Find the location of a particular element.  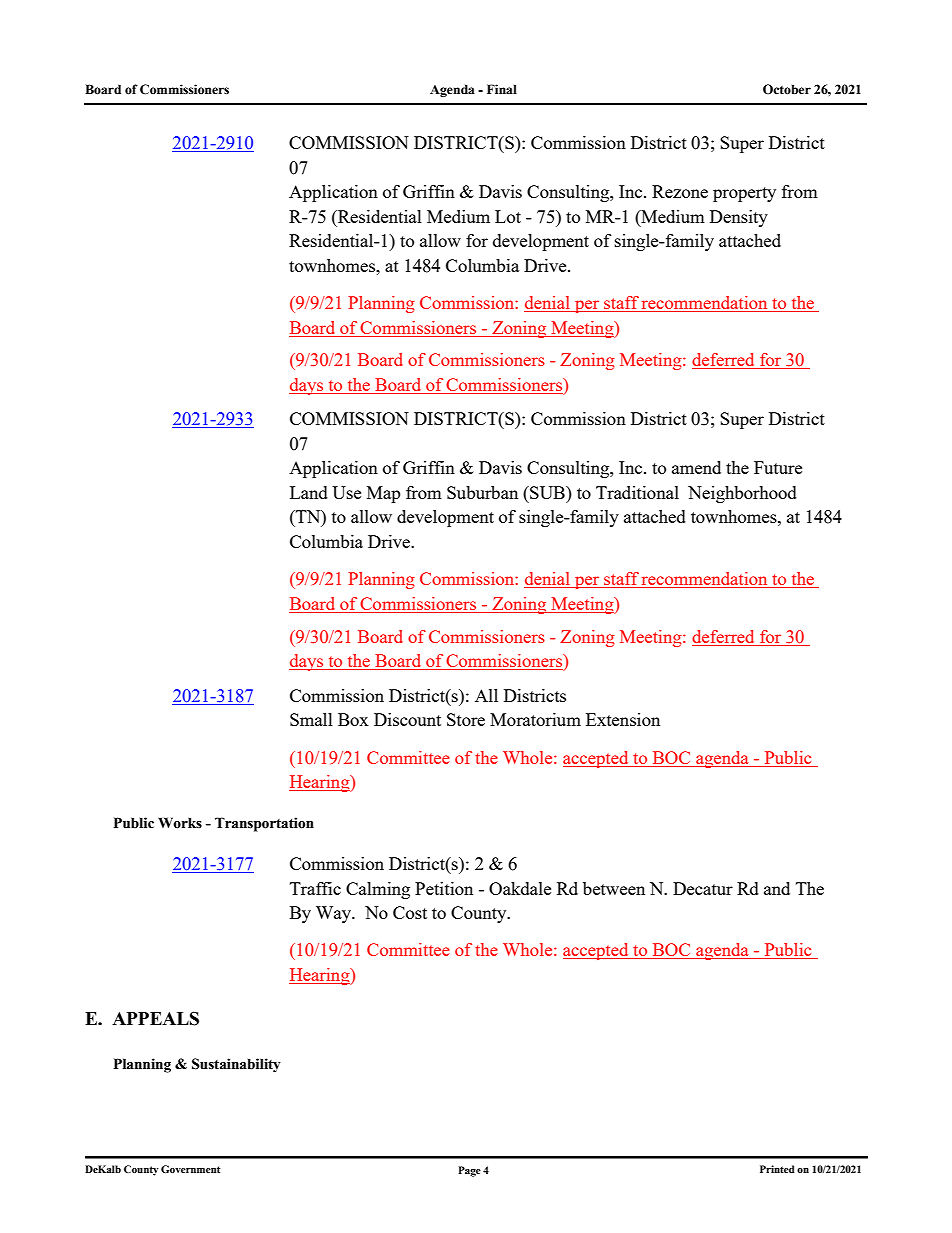

Transportation is located at coordinates (264, 824).
